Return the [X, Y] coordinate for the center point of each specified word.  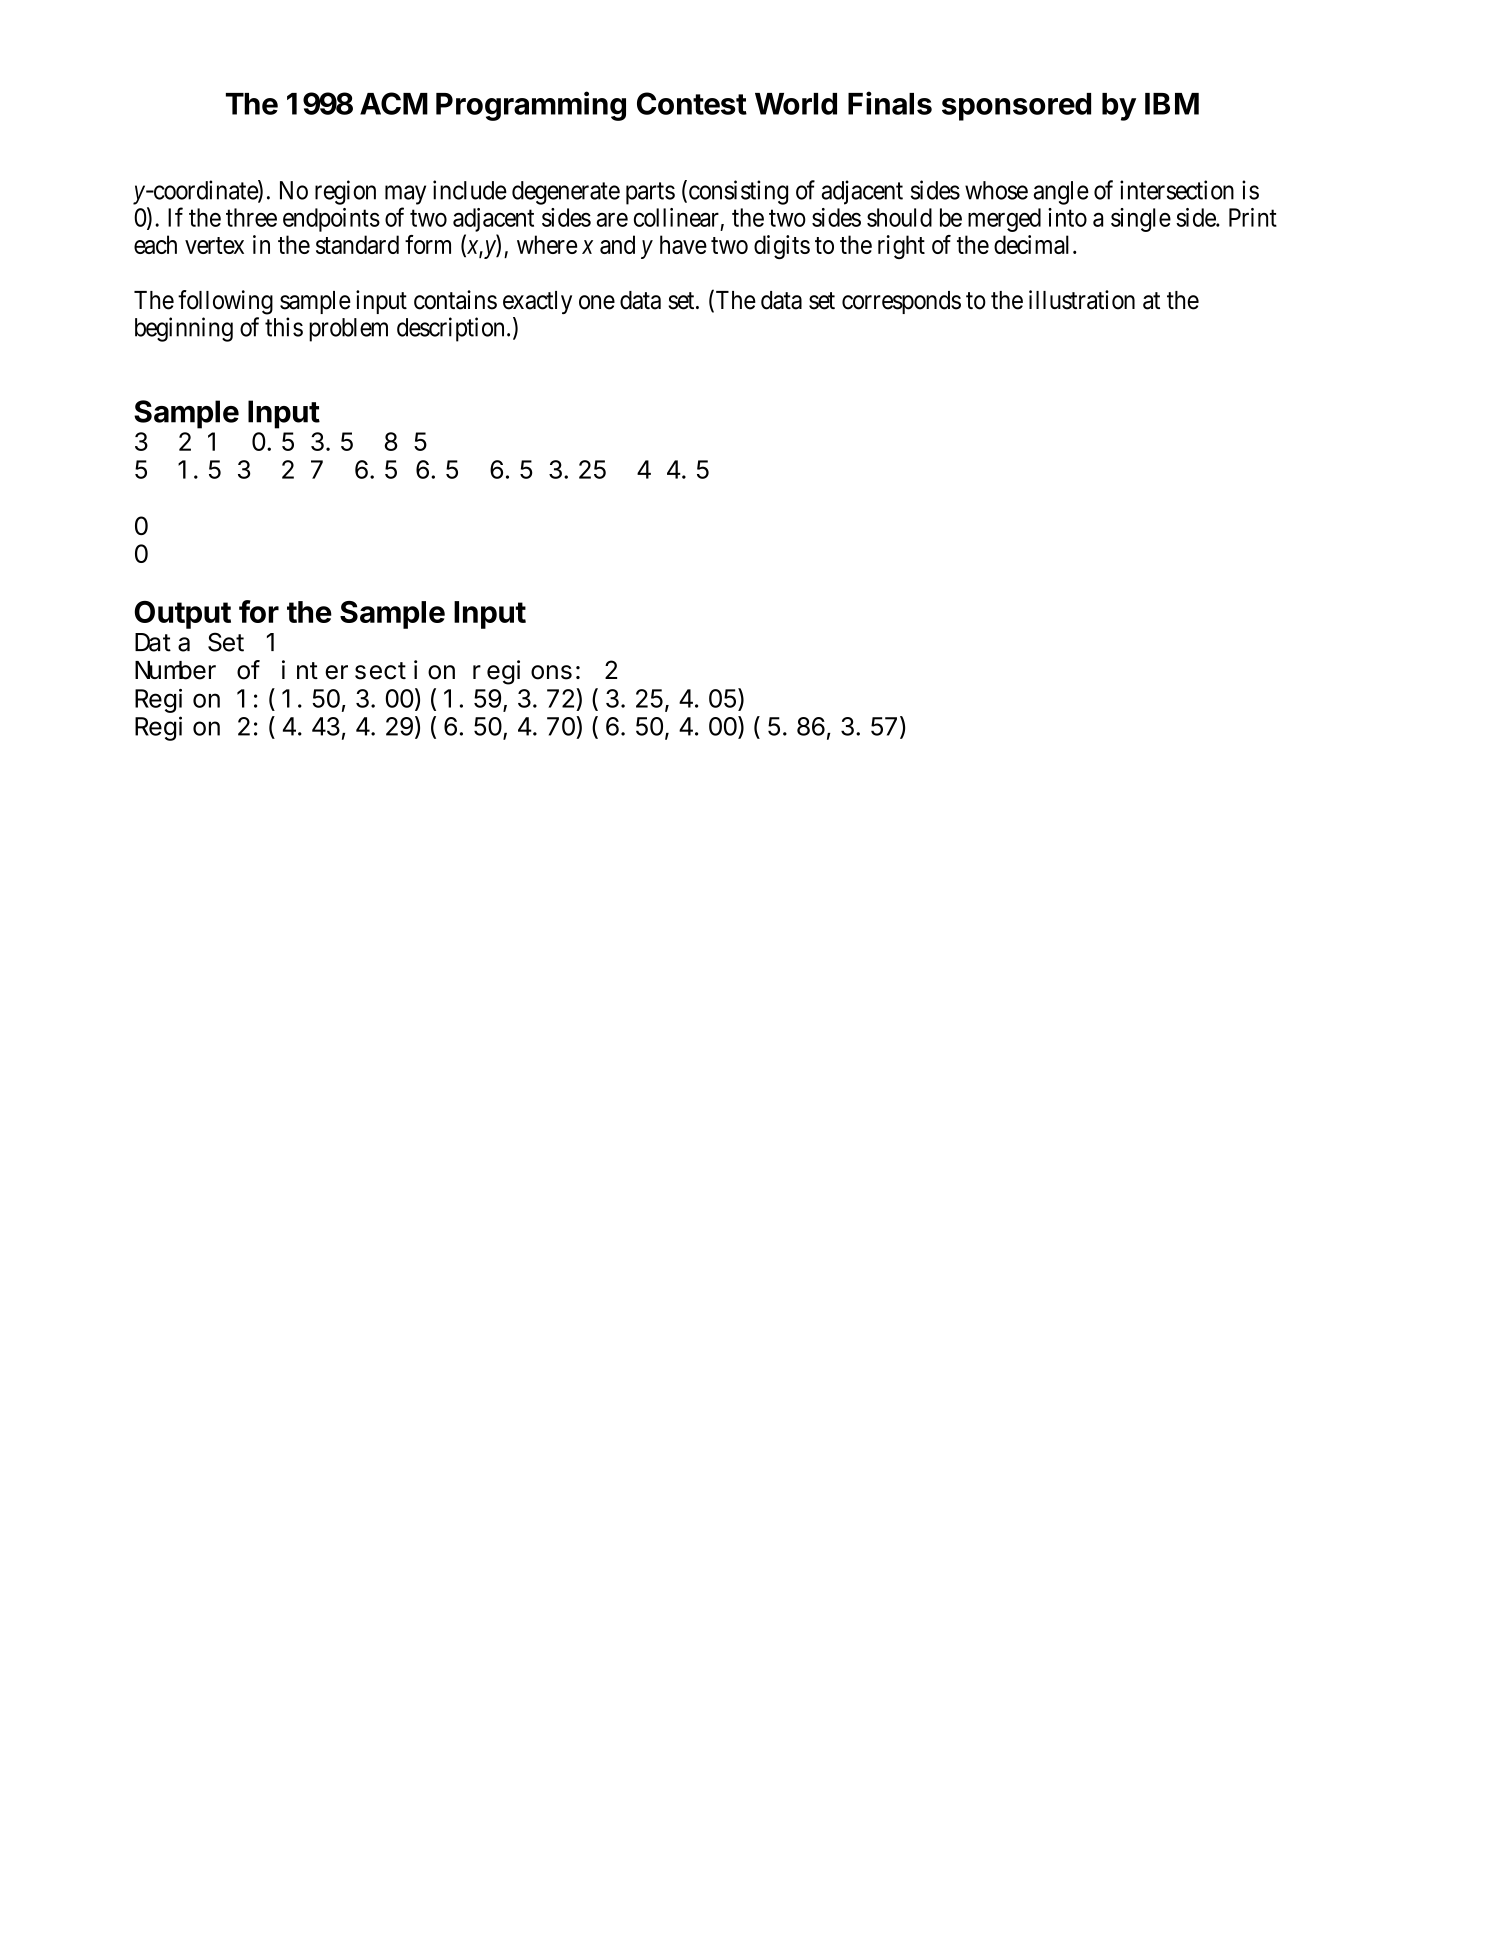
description [450, 329]
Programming [531, 106]
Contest [692, 103]
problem [348, 330]
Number [175, 670]
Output [183, 615]
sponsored [1016, 107]
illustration [1082, 300]
